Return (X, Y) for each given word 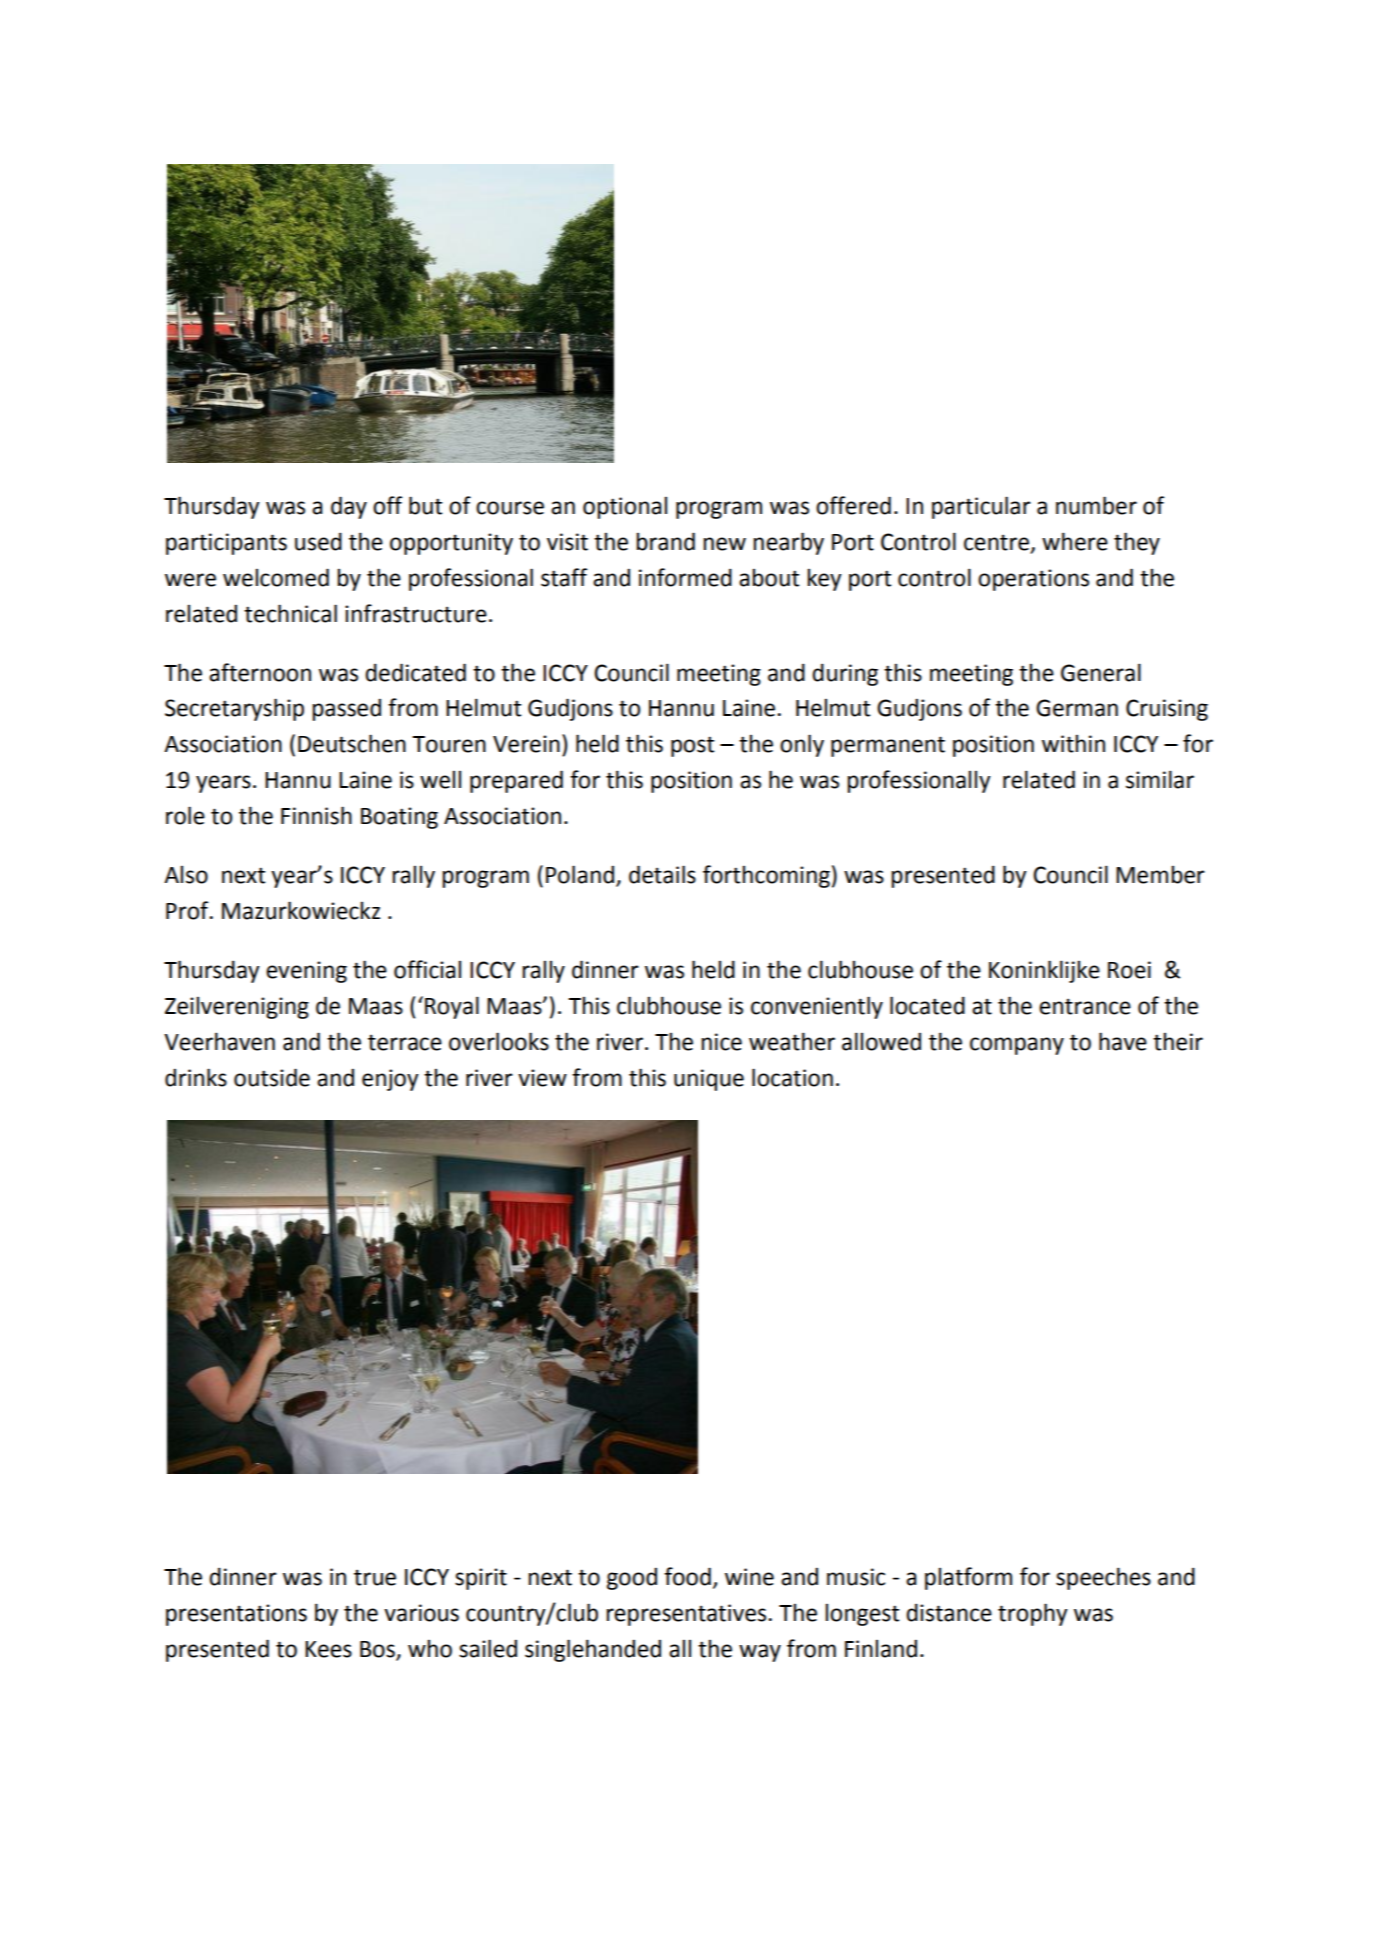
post (692, 746)
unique (709, 1080)
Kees (328, 1649)
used (318, 541)
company (1017, 1046)
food (687, 1576)
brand (665, 541)
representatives (687, 1615)
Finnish (316, 815)
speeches (1103, 1578)
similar (1160, 779)
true (375, 1578)
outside (272, 1077)
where (1075, 541)
